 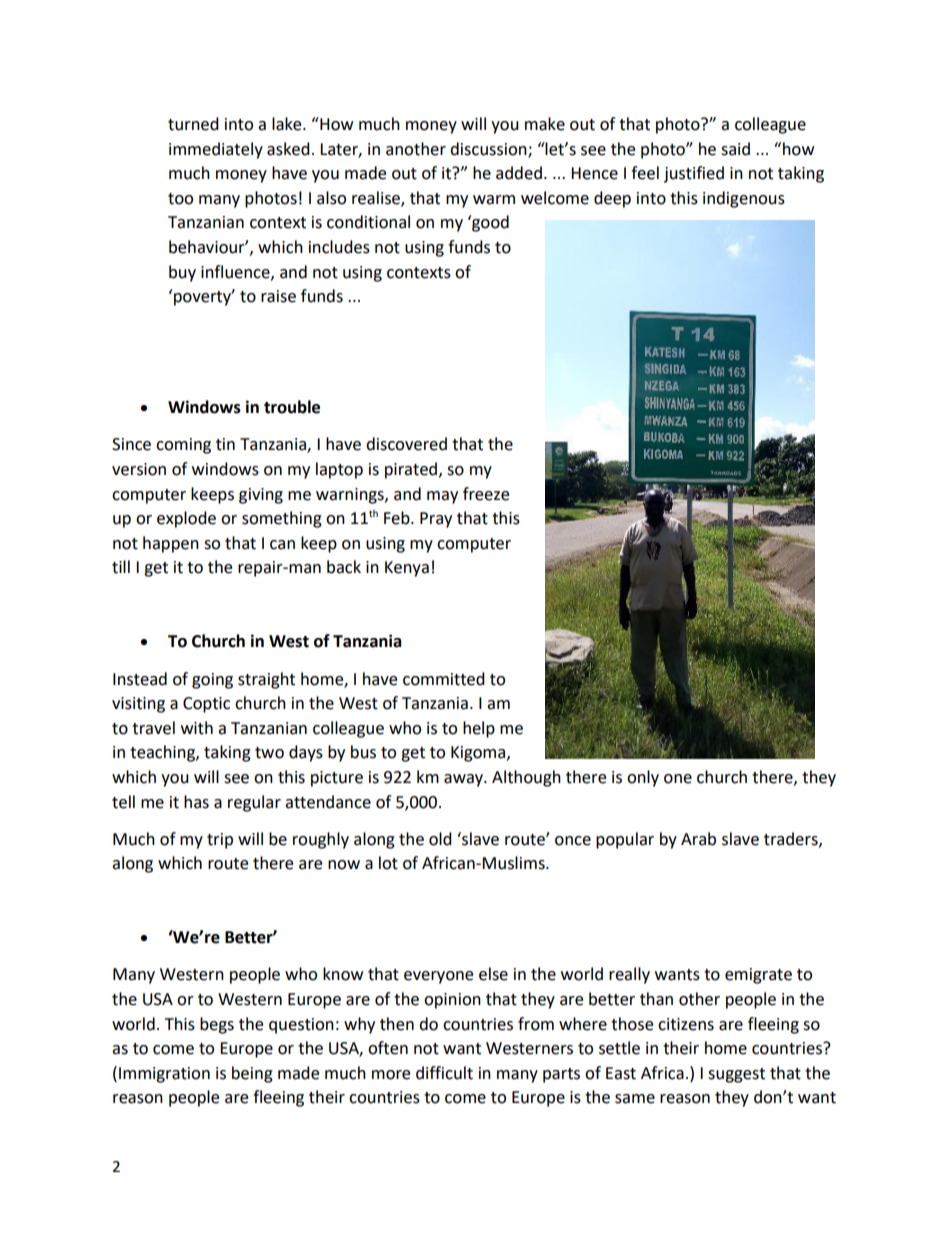 What do you see at coordinates (183, 446) in the screenshot?
I see `coming` at bounding box center [183, 446].
